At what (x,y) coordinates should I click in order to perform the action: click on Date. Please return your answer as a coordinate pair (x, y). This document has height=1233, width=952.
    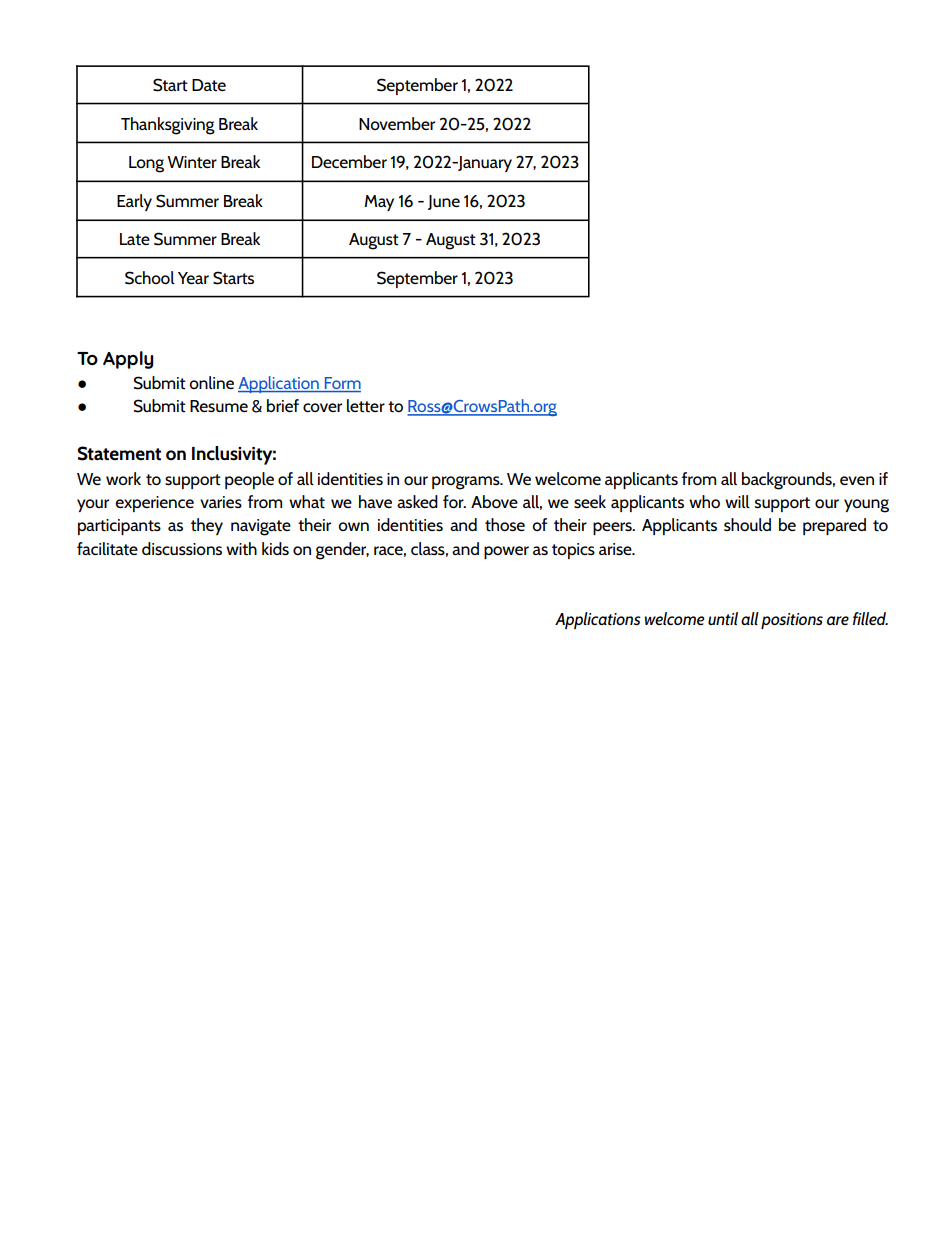
    Looking at the image, I should click on (209, 85).
